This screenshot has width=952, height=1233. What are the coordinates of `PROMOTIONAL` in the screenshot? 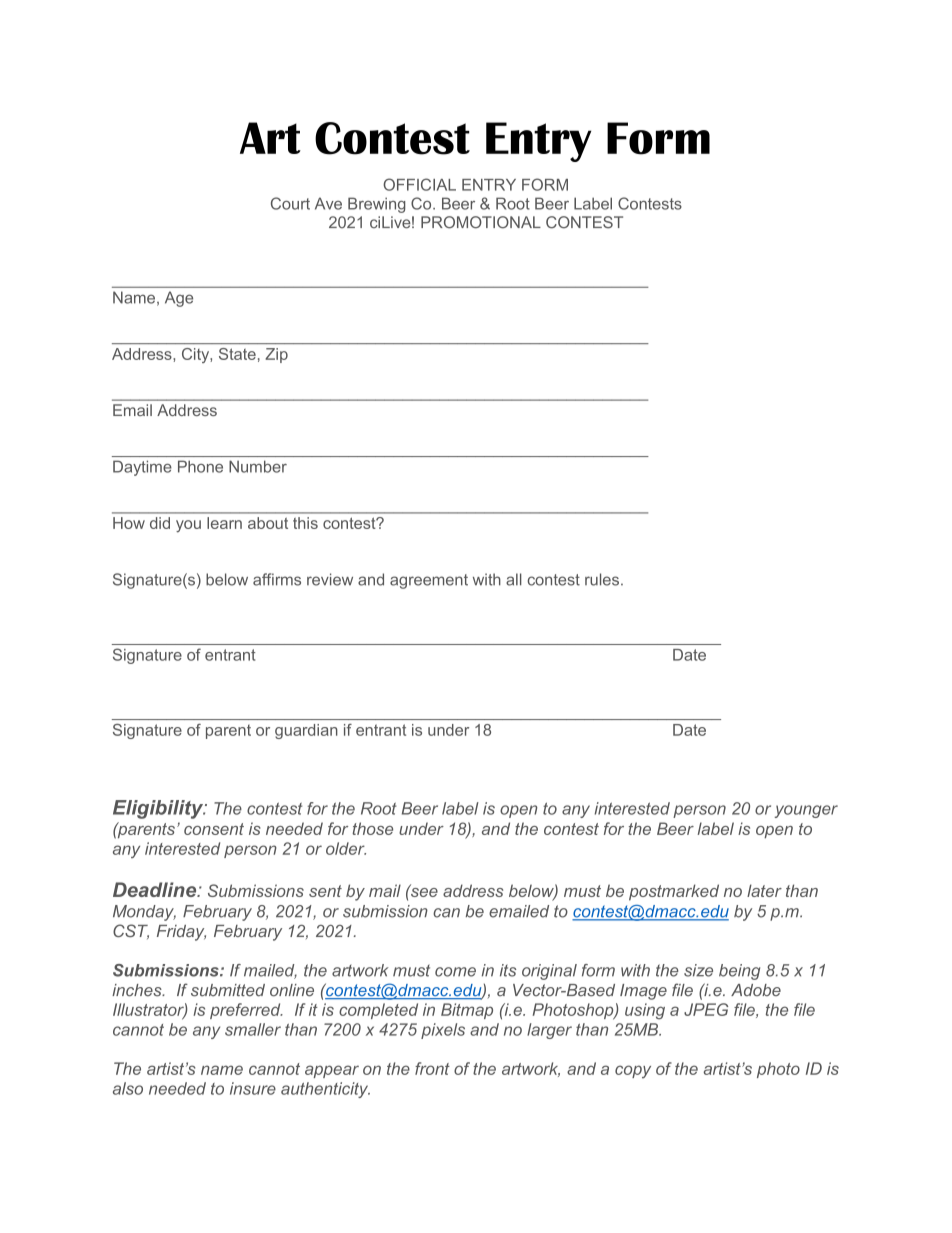 It's located at (481, 222).
